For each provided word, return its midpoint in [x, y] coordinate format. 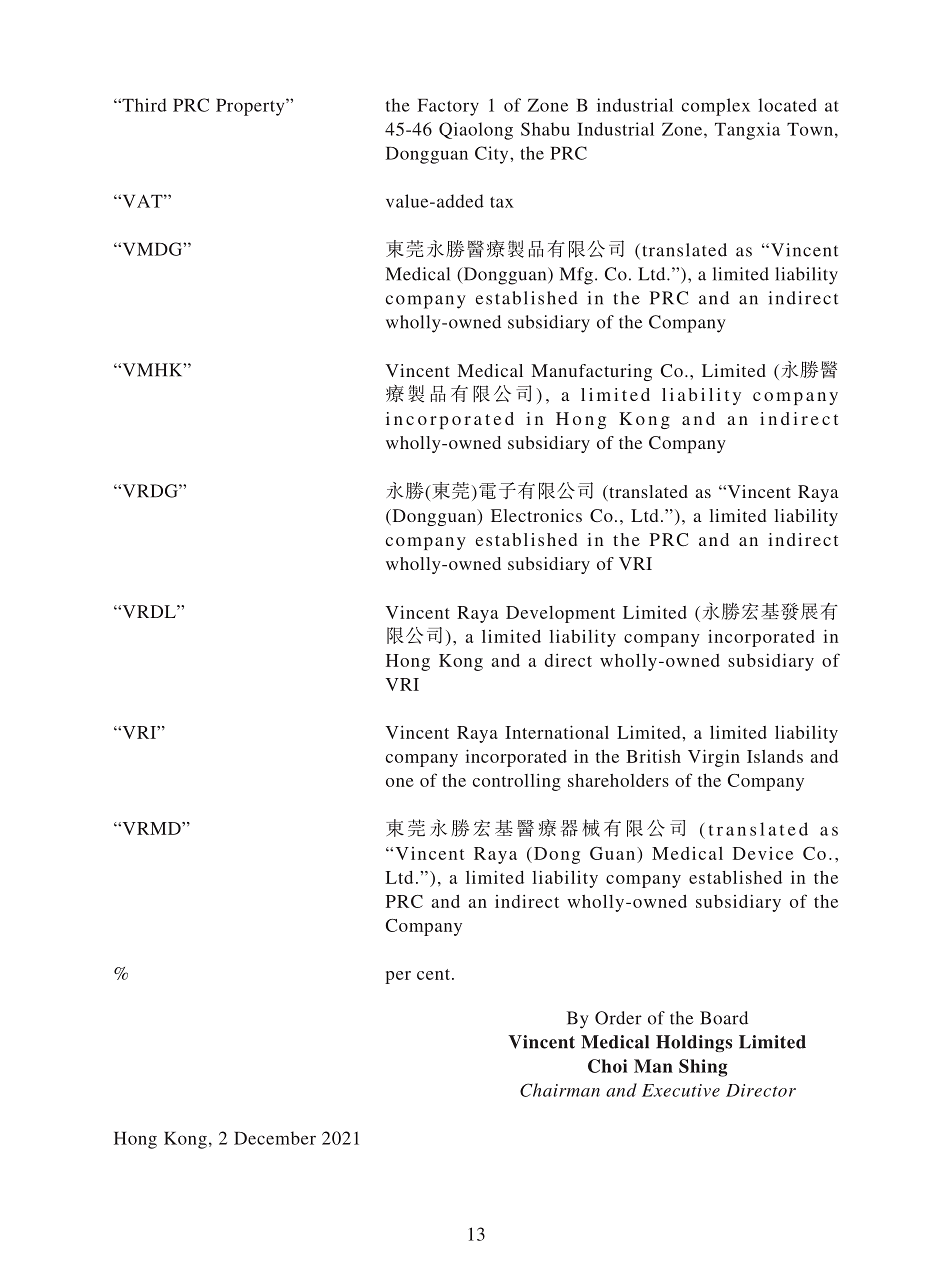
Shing [703, 1068]
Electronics [536, 515]
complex [715, 107]
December [275, 1138]
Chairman [560, 1090]
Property [251, 107]
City [493, 155]
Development [560, 614]
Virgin [714, 758]
